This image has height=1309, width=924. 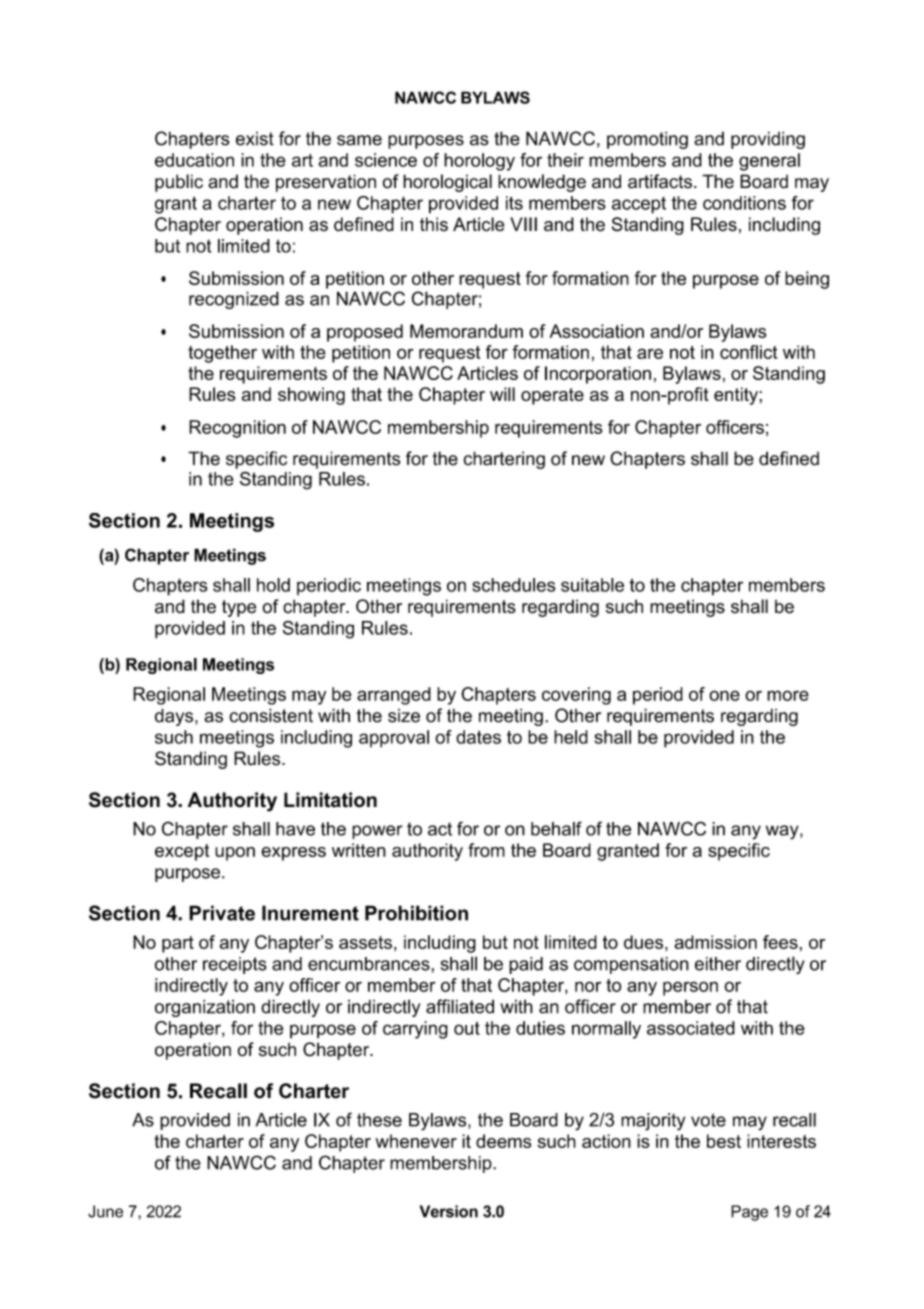 What do you see at coordinates (724, 695) in the image?
I see `one` at bounding box center [724, 695].
